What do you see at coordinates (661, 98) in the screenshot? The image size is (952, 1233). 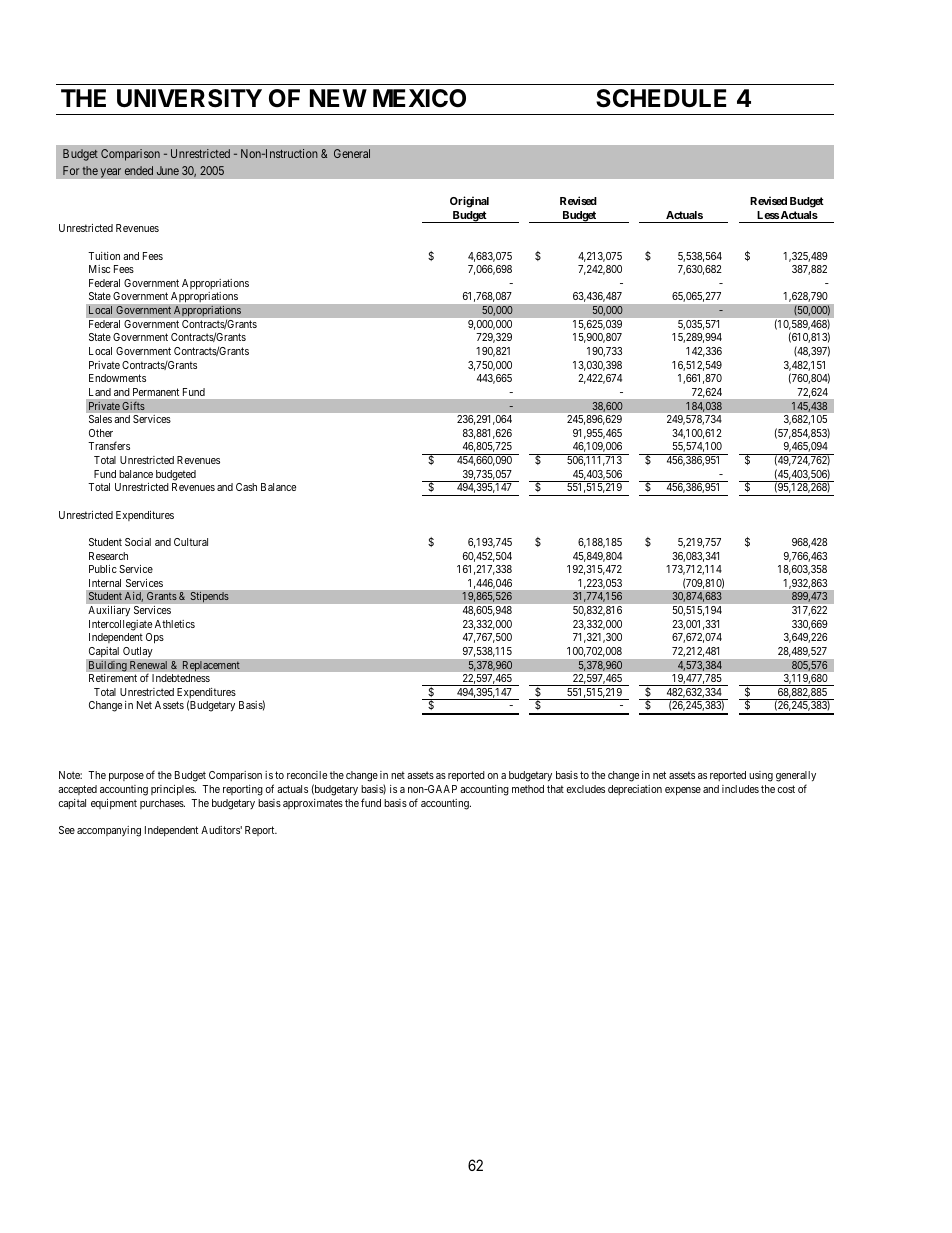 I see `SCHEDULE` at bounding box center [661, 98].
